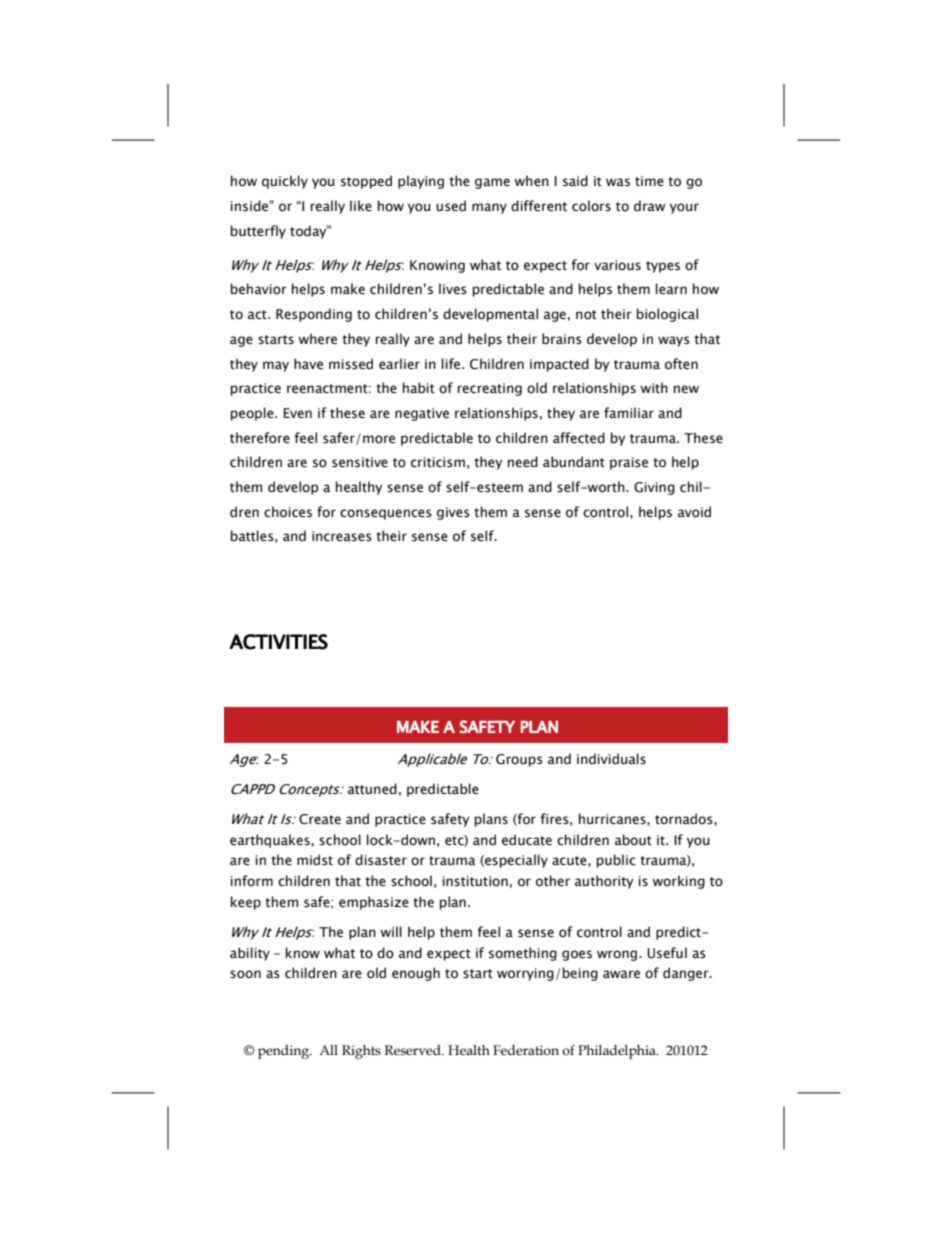  I want to click on ACTIVITIES, so click(279, 642).
